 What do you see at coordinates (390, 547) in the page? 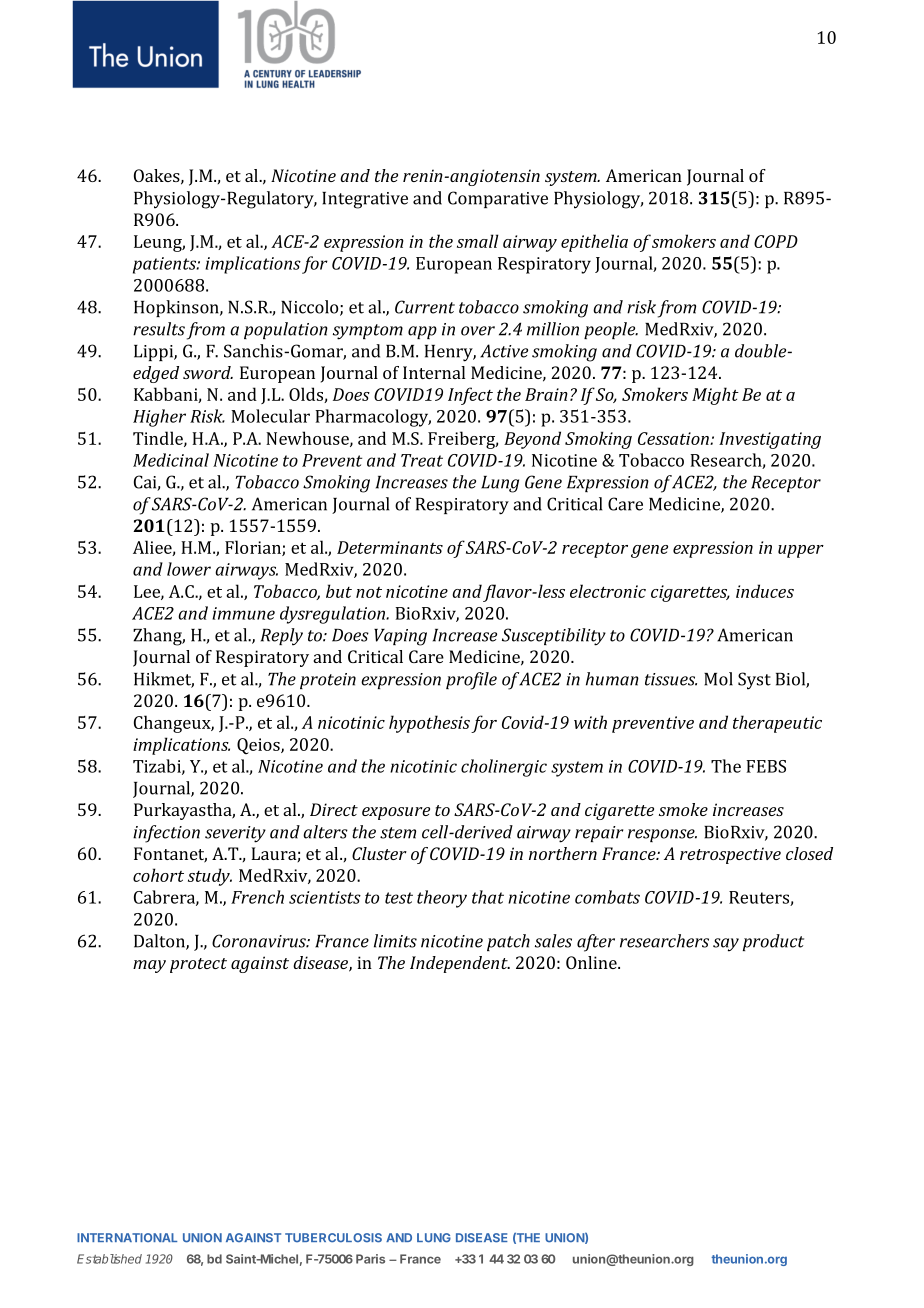
I see `Determinants` at bounding box center [390, 547].
